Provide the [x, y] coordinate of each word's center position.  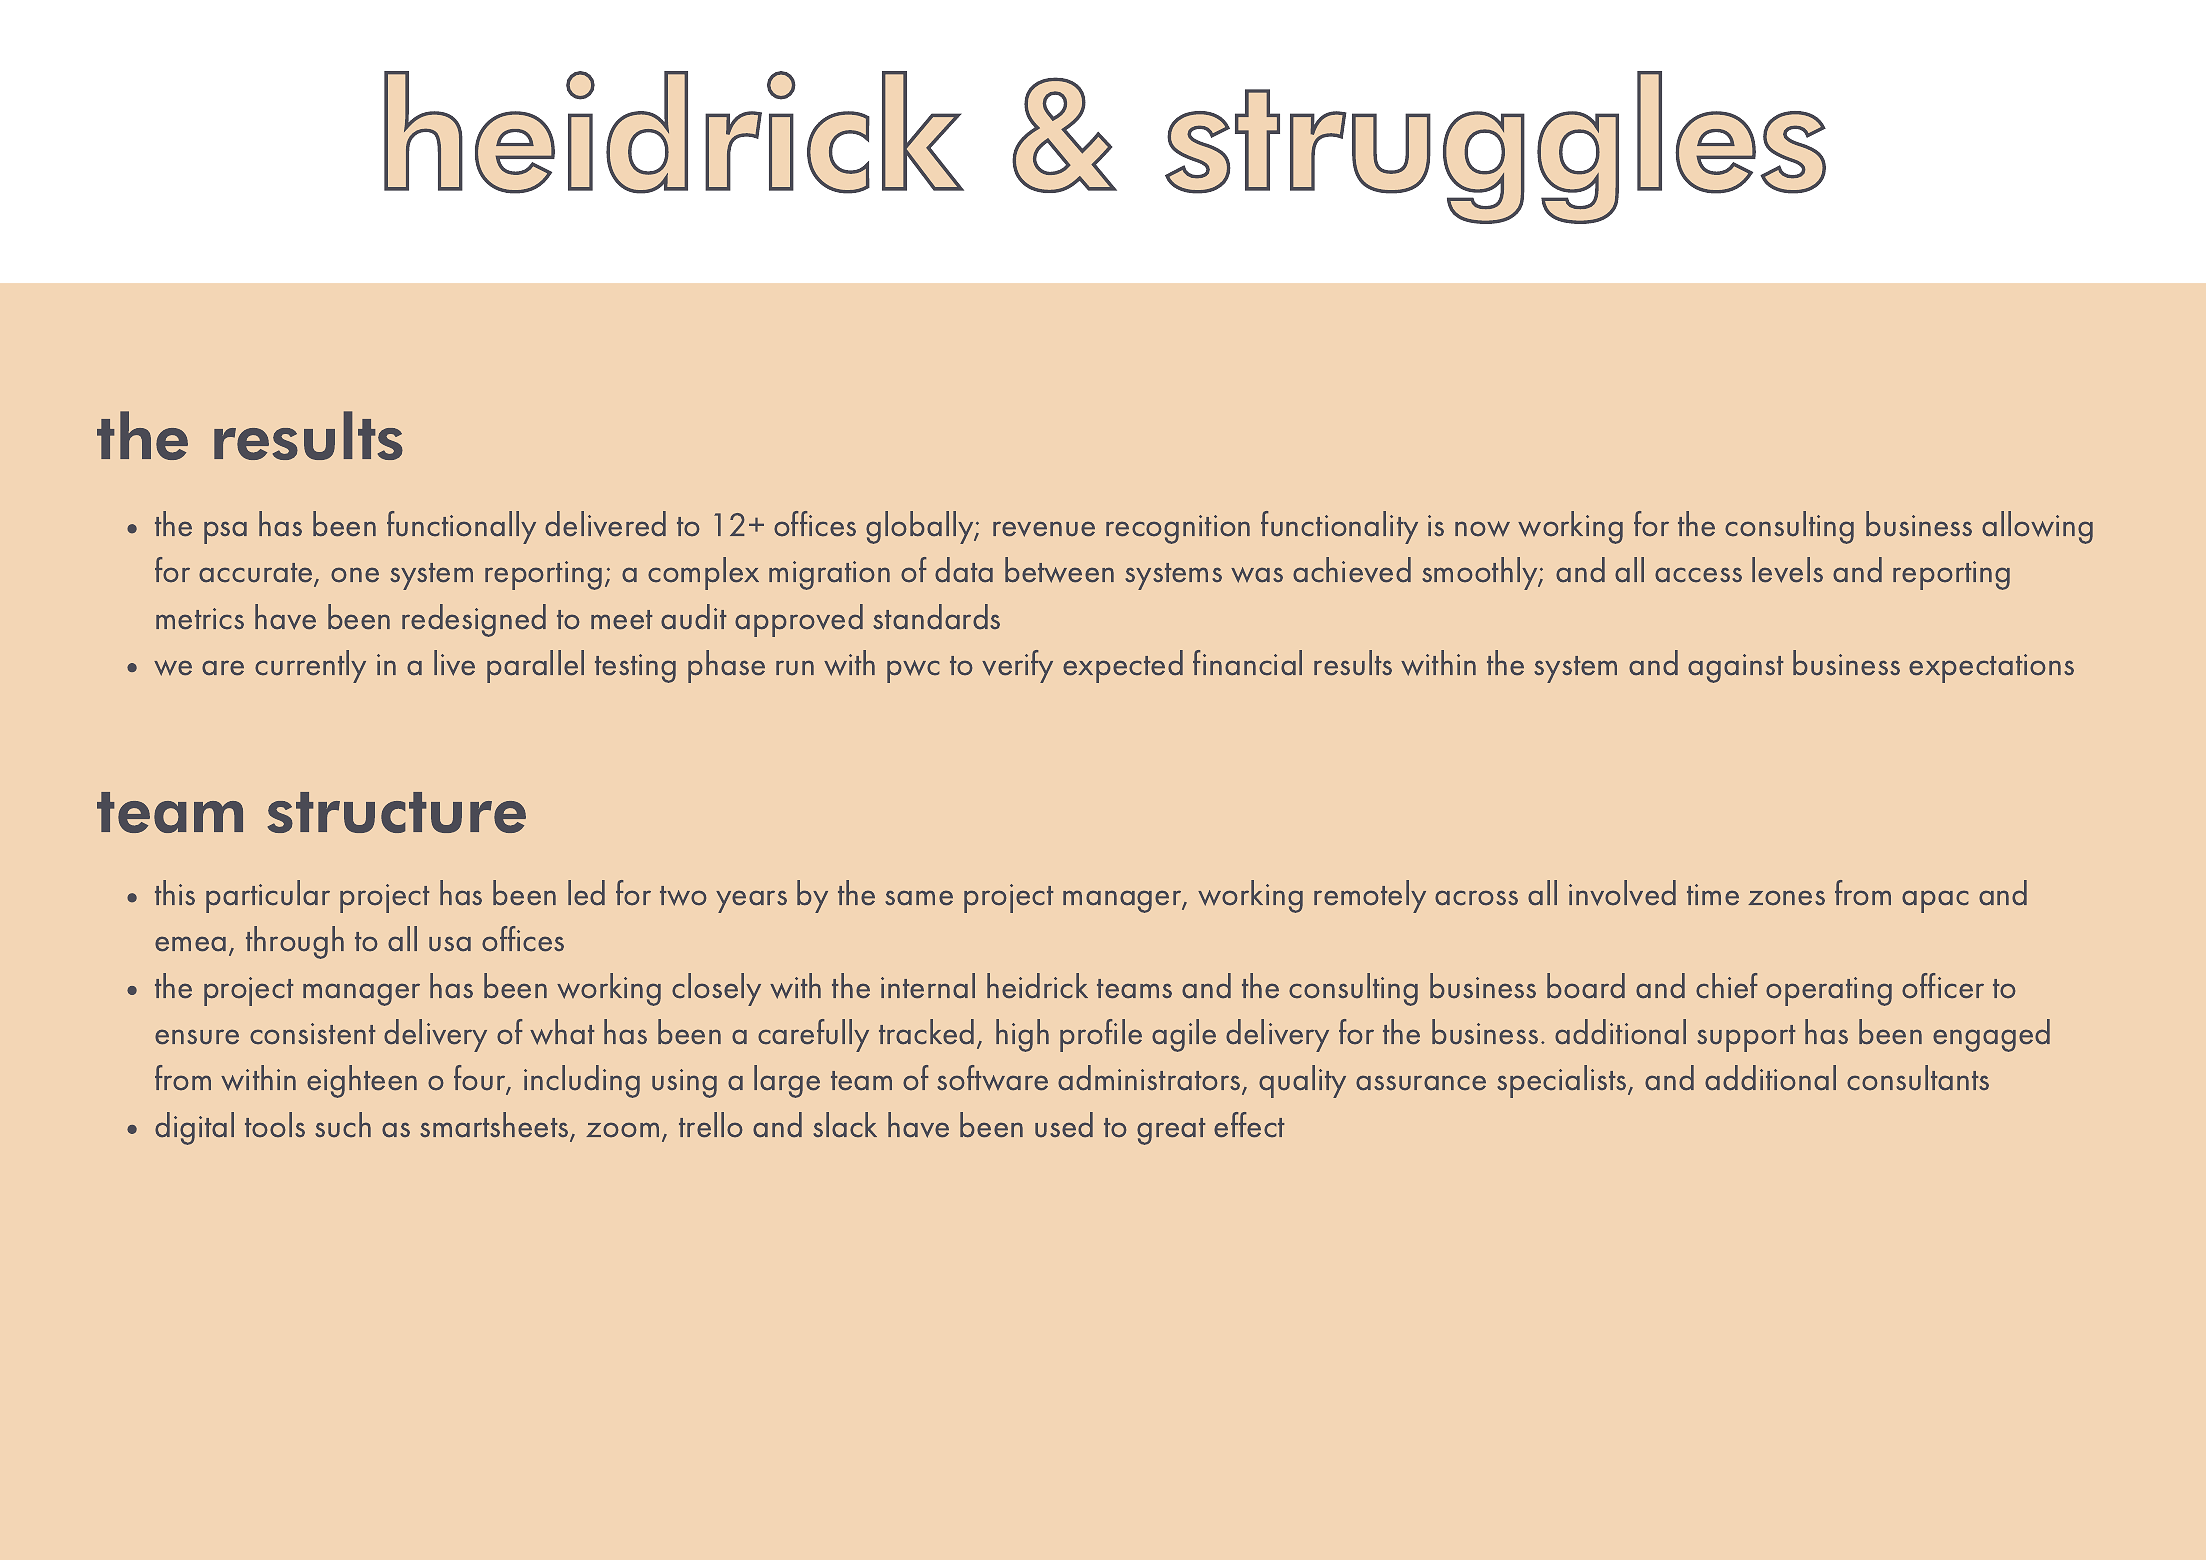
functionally [461, 527]
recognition [1178, 529]
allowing [2037, 527]
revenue [1044, 529]
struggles [1495, 147]
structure [397, 812]
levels [1787, 570]
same [919, 898]
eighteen [362, 1081]
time [1713, 894]
